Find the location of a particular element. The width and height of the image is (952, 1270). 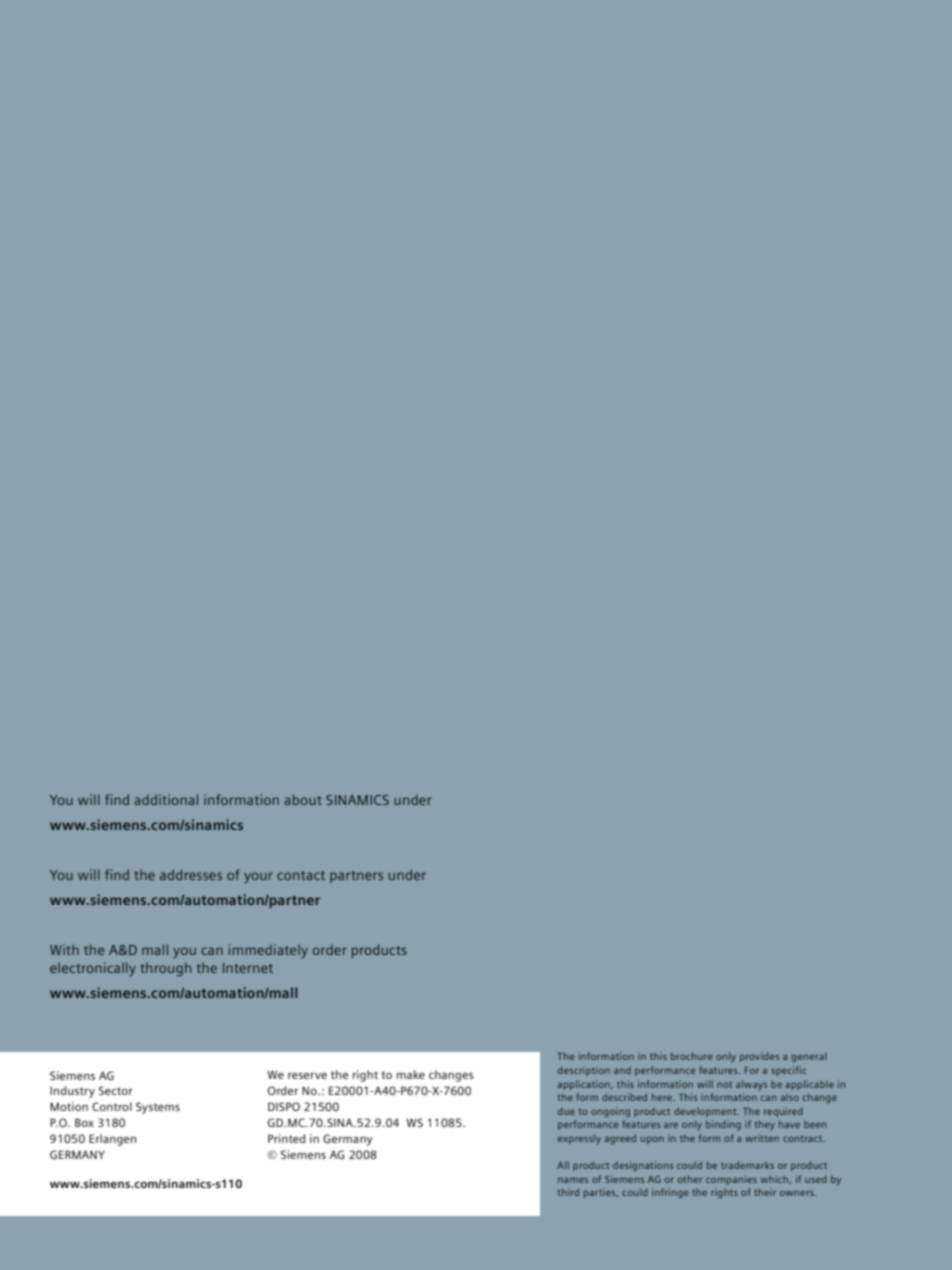

your is located at coordinates (258, 877).
